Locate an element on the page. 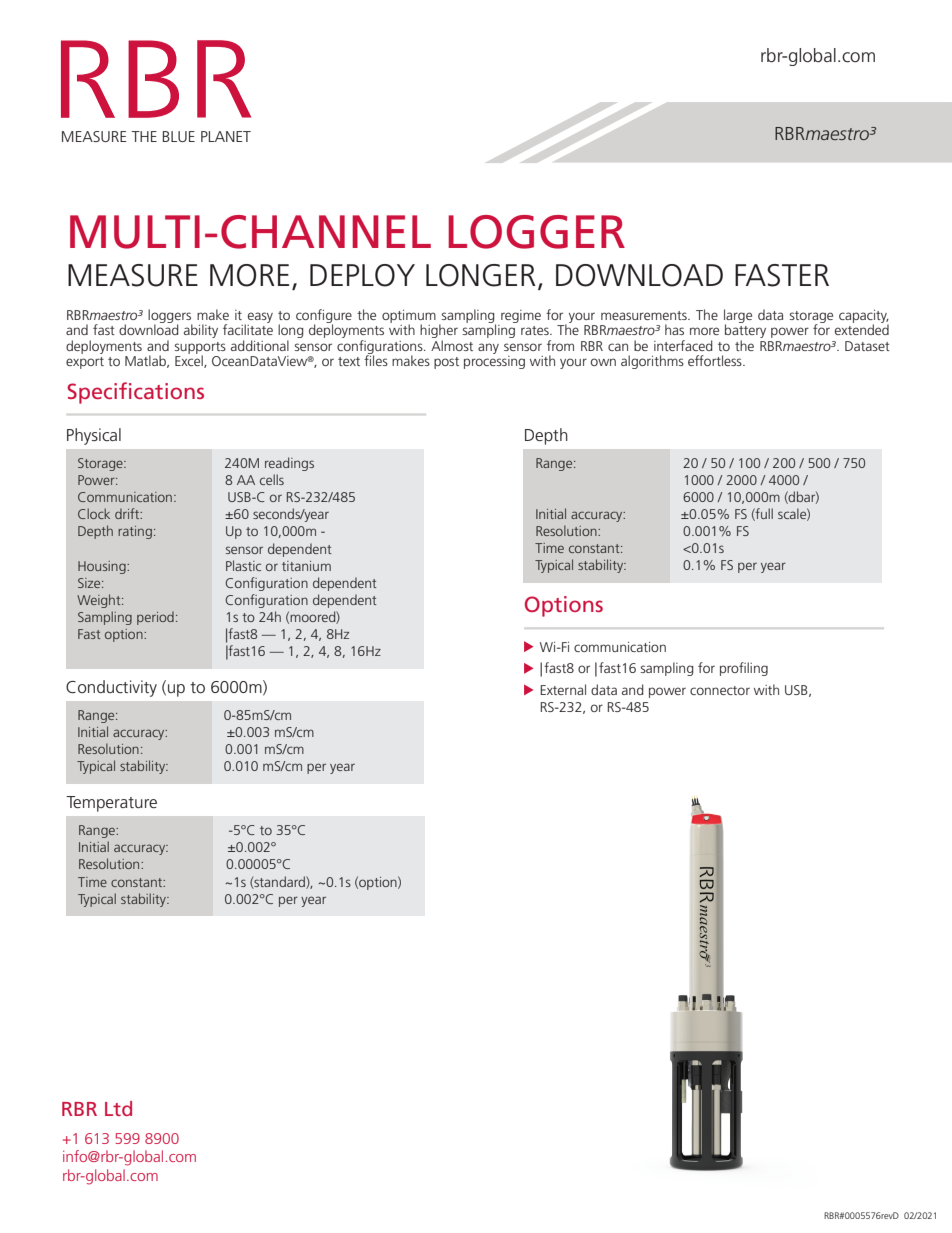 Image resolution: width=952 pixels, height=1233 pixels. large is located at coordinates (738, 317).
